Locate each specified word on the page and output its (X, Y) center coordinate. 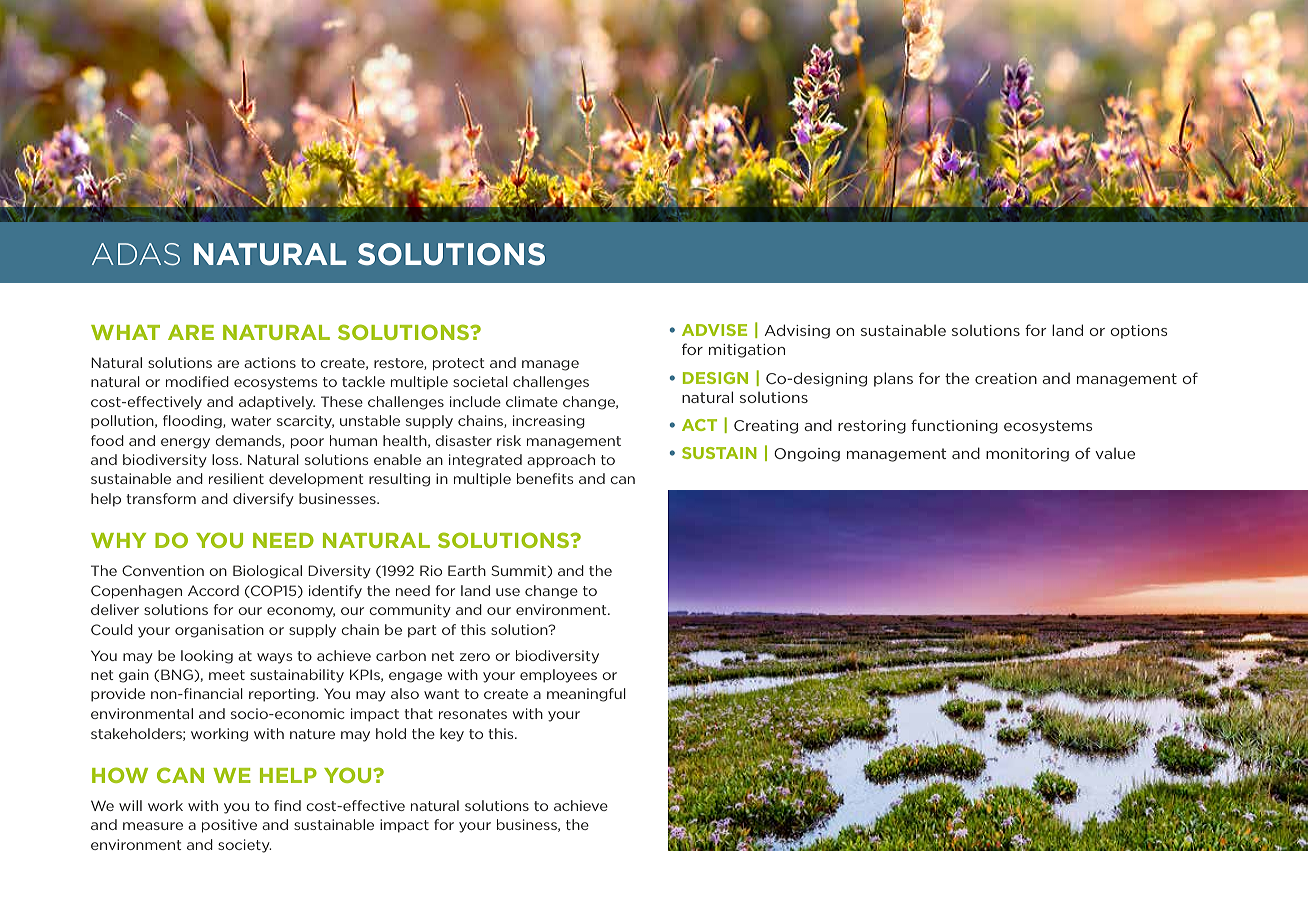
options (1139, 332)
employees (558, 676)
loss (226, 459)
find (287, 805)
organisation (219, 631)
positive (229, 826)
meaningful (586, 695)
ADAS (136, 254)
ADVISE (714, 330)
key (452, 735)
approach (561, 461)
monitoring (1027, 455)
